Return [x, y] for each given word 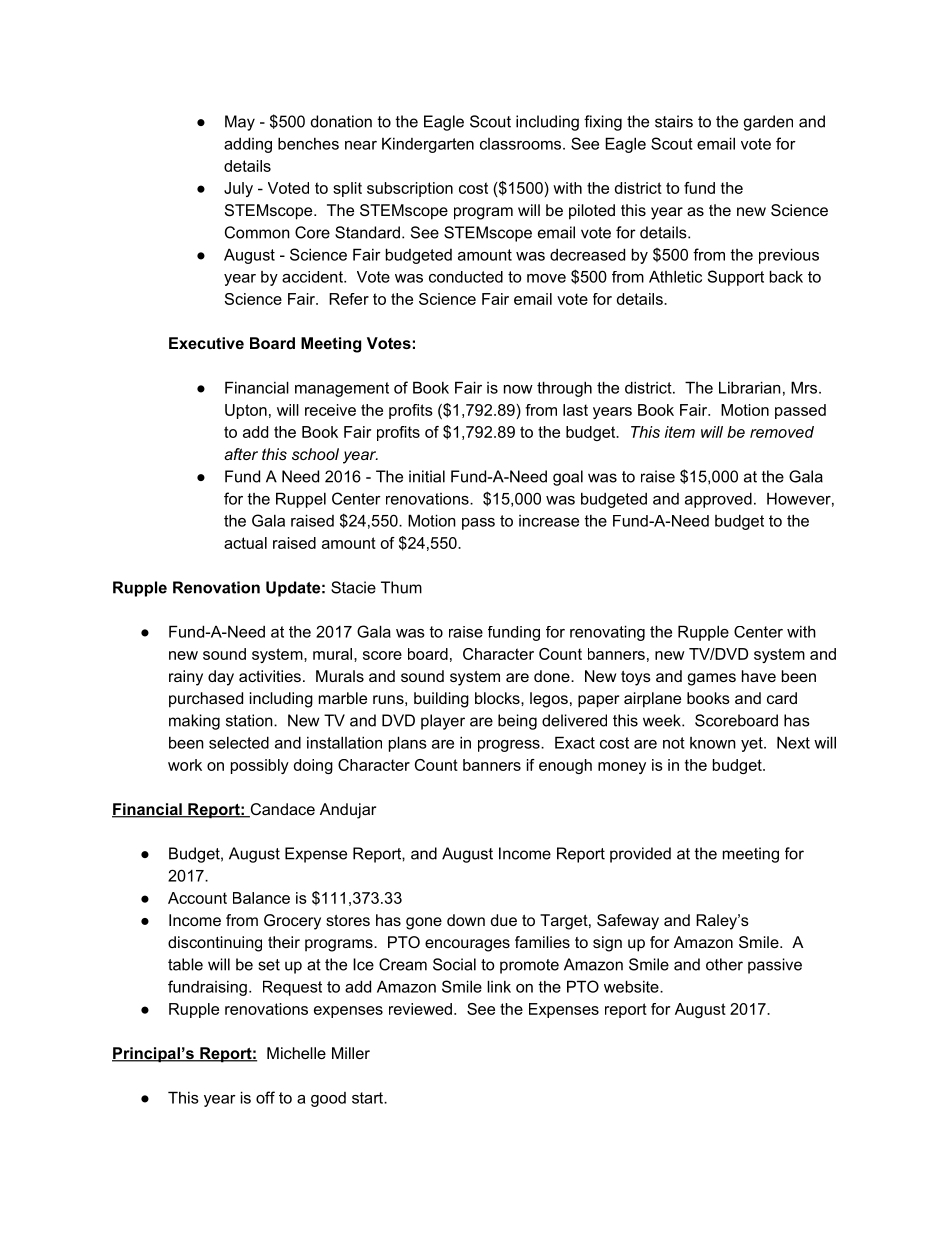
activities [270, 676]
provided [640, 855]
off [265, 1097]
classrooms [522, 144]
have [759, 676]
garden [768, 123]
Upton [246, 411]
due [504, 920]
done [553, 676]
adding [248, 145]
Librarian [750, 387]
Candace [281, 810]
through [564, 389]
